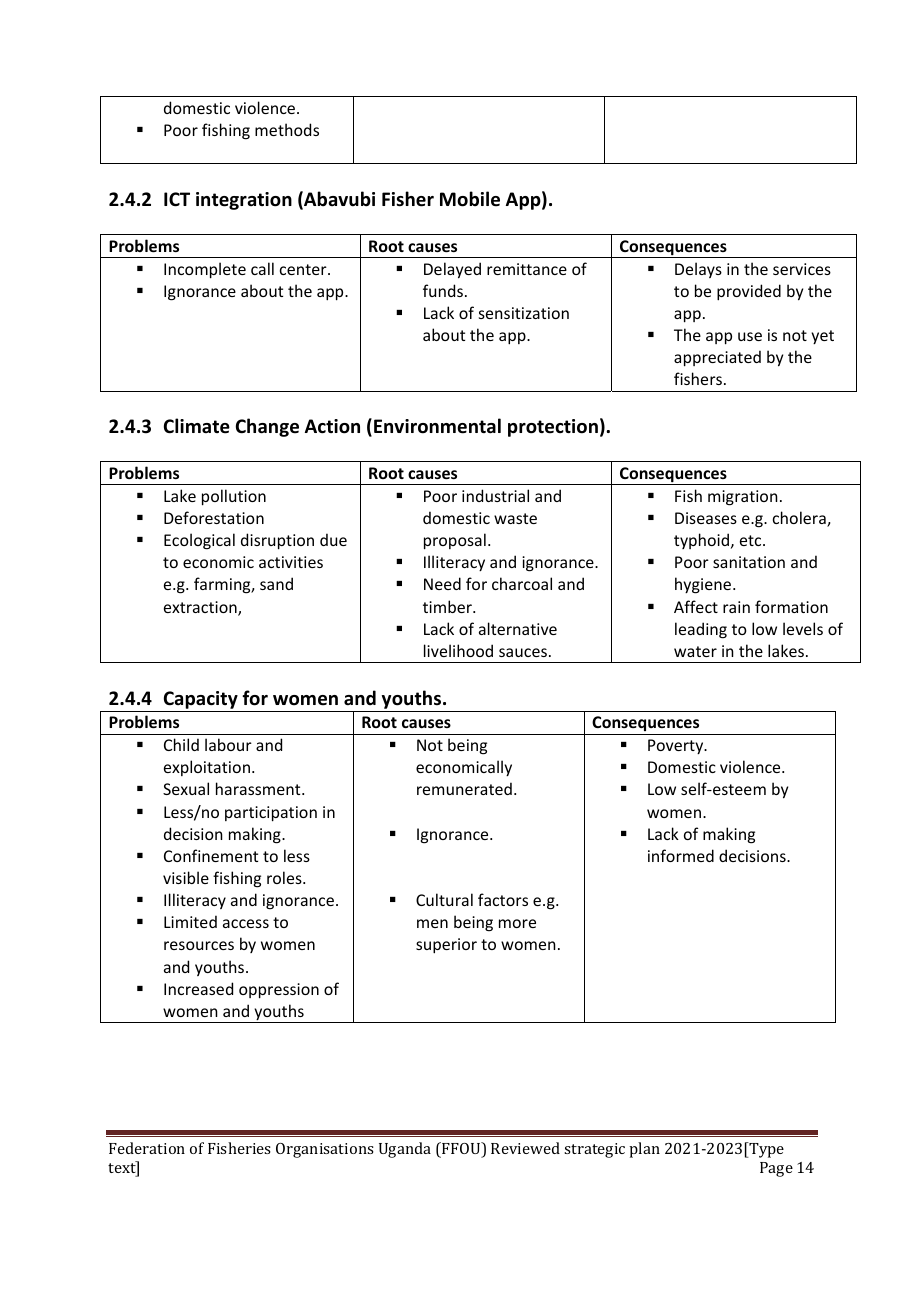  What do you see at coordinates (698, 270) in the screenshot?
I see `Delays` at bounding box center [698, 270].
